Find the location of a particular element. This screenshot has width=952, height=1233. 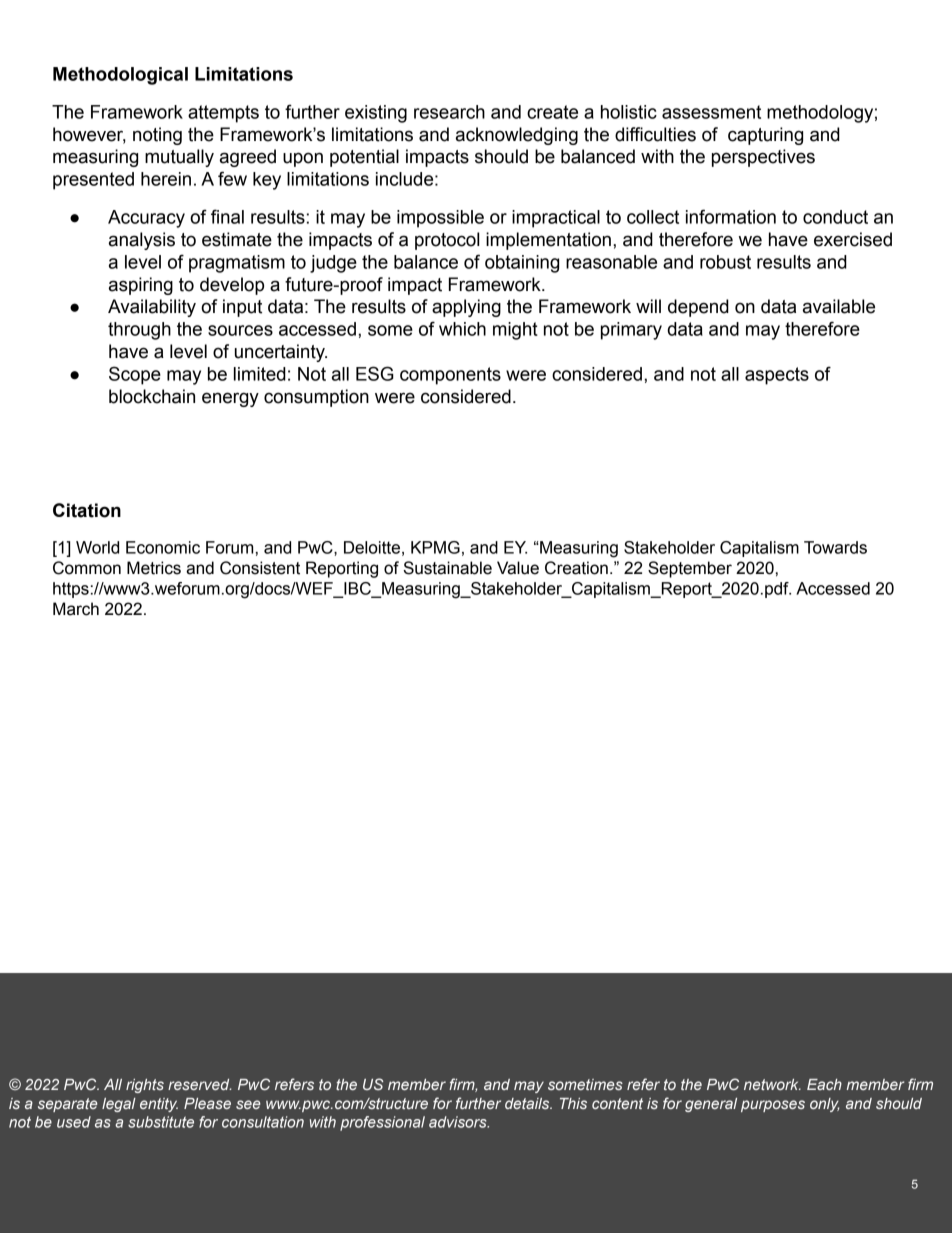

Sustainable is located at coordinates (447, 568).
